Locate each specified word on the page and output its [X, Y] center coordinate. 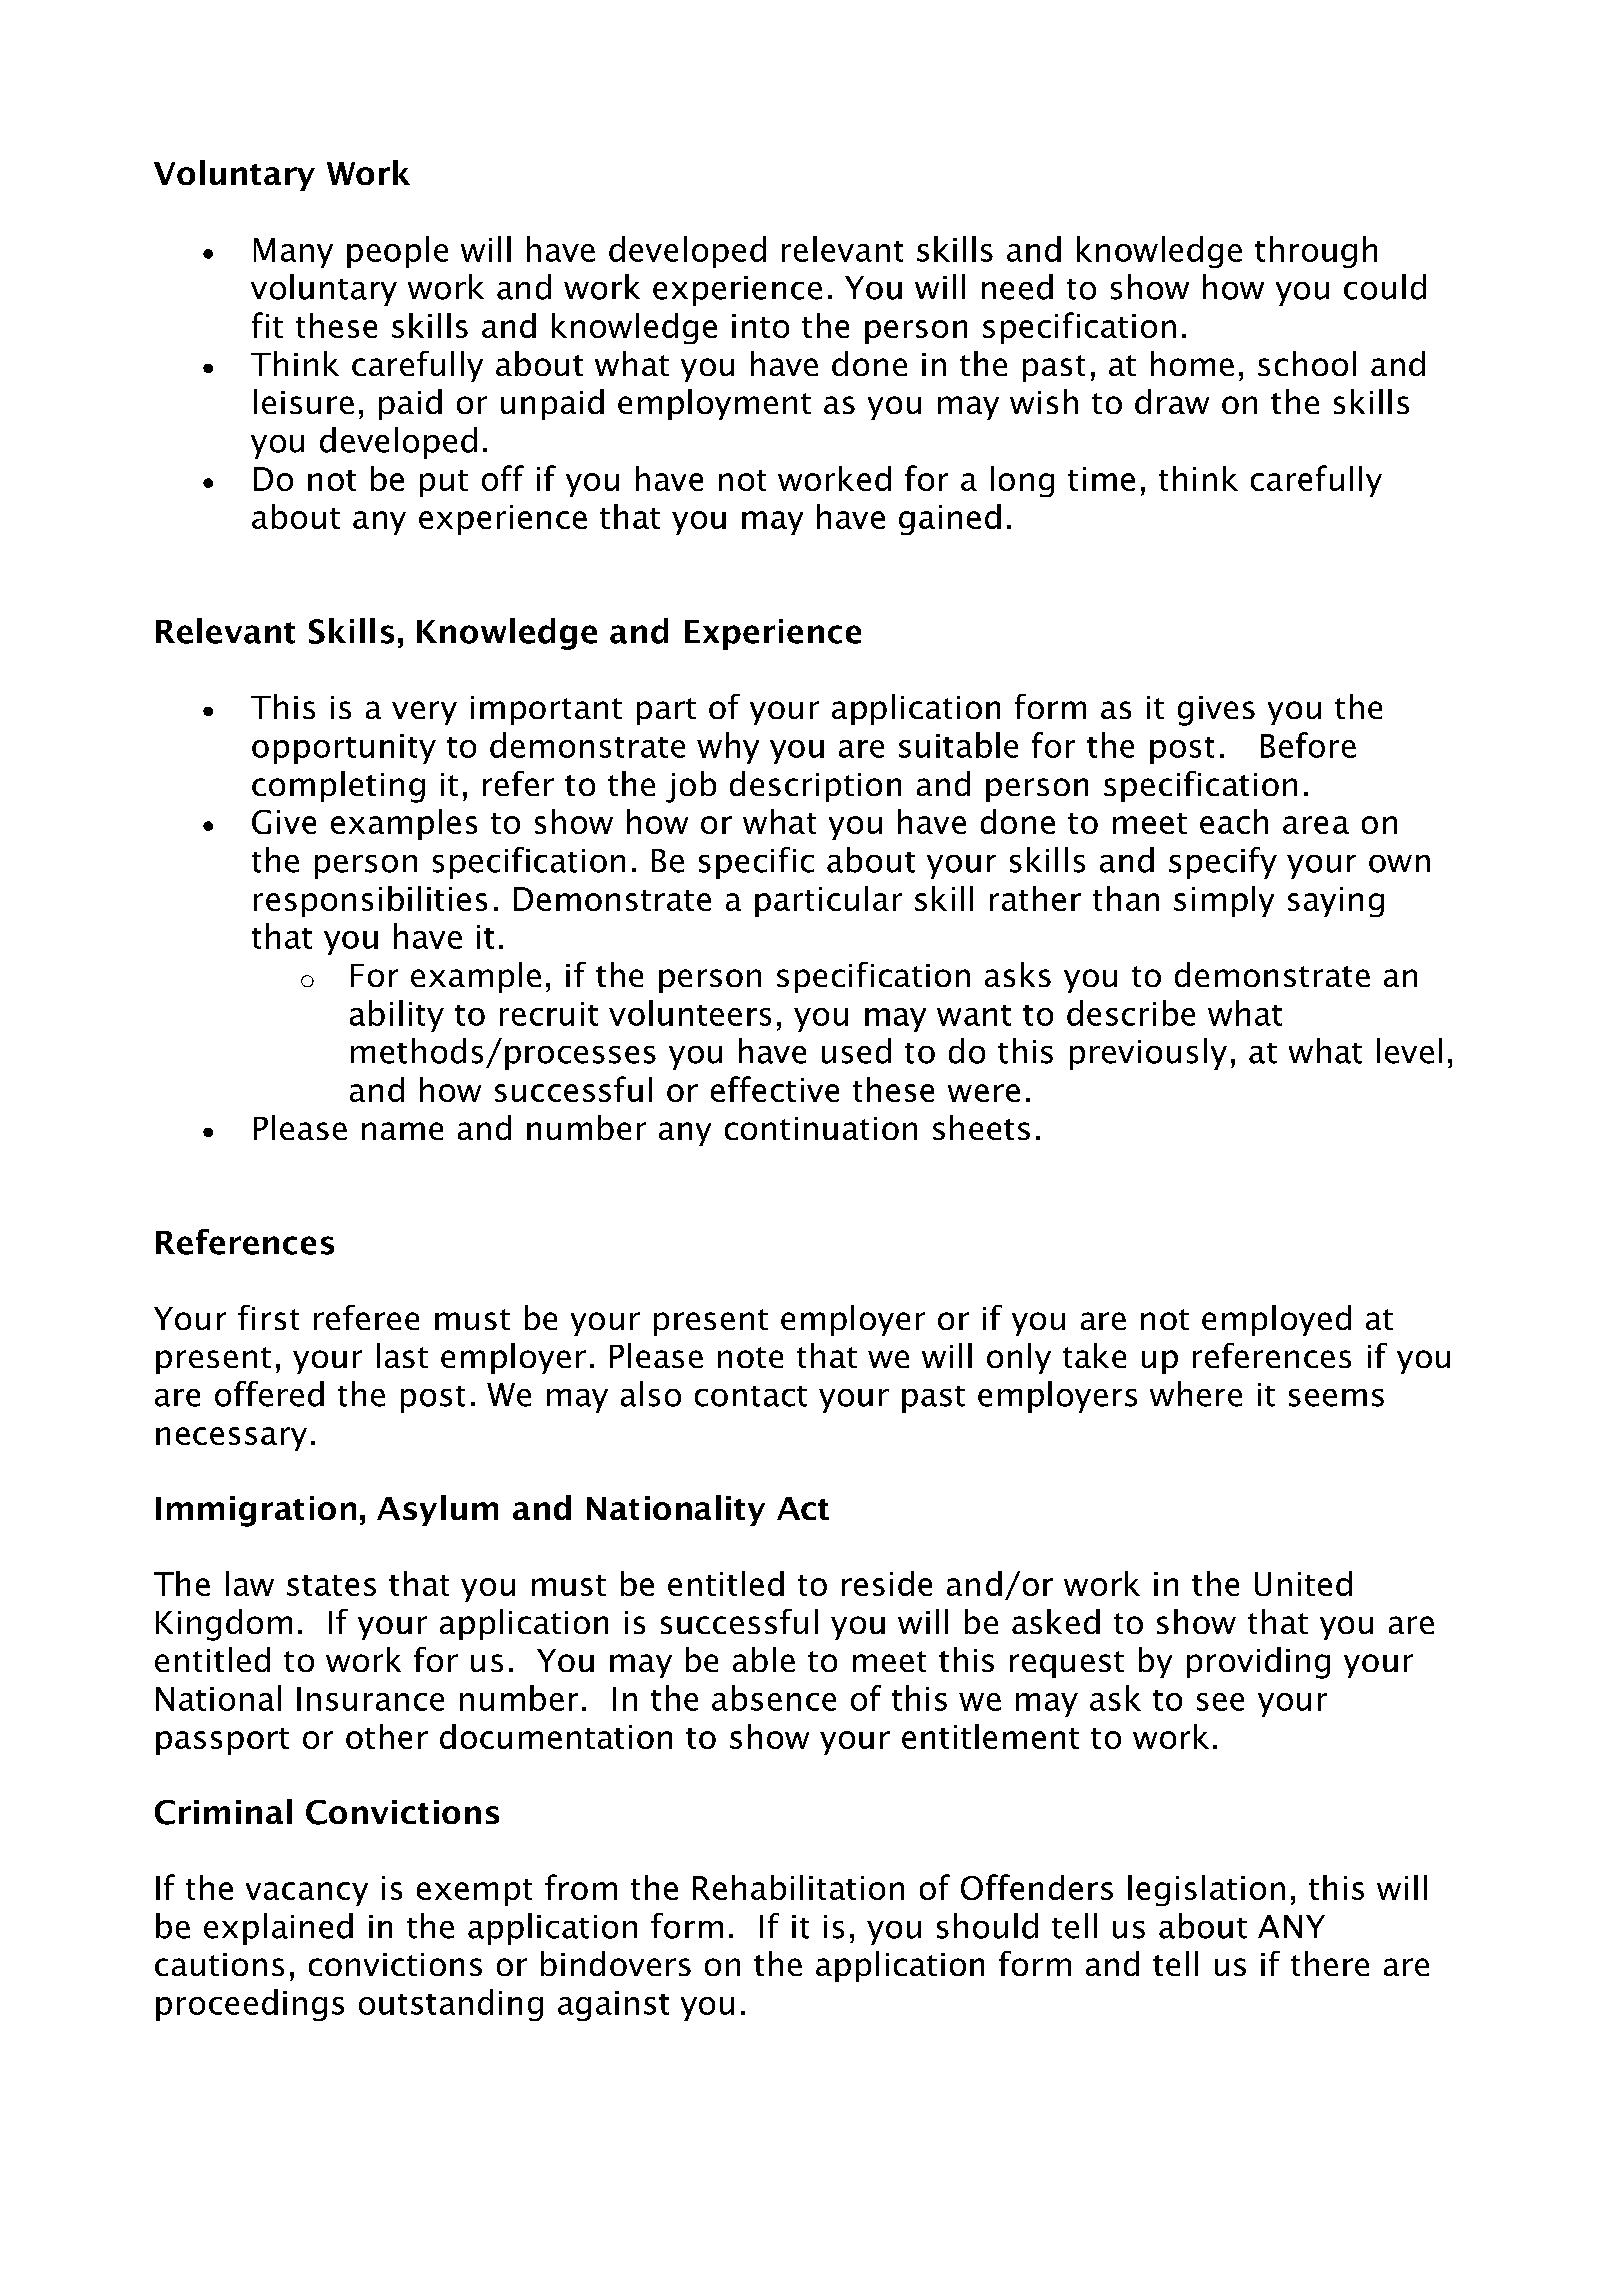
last [402, 1355]
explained [278, 1929]
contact [751, 1396]
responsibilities [370, 901]
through [1316, 252]
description [815, 786]
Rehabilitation [798, 1887]
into [760, 326]
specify [1223, 863]
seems [1336, 1398]
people [397, 252]
